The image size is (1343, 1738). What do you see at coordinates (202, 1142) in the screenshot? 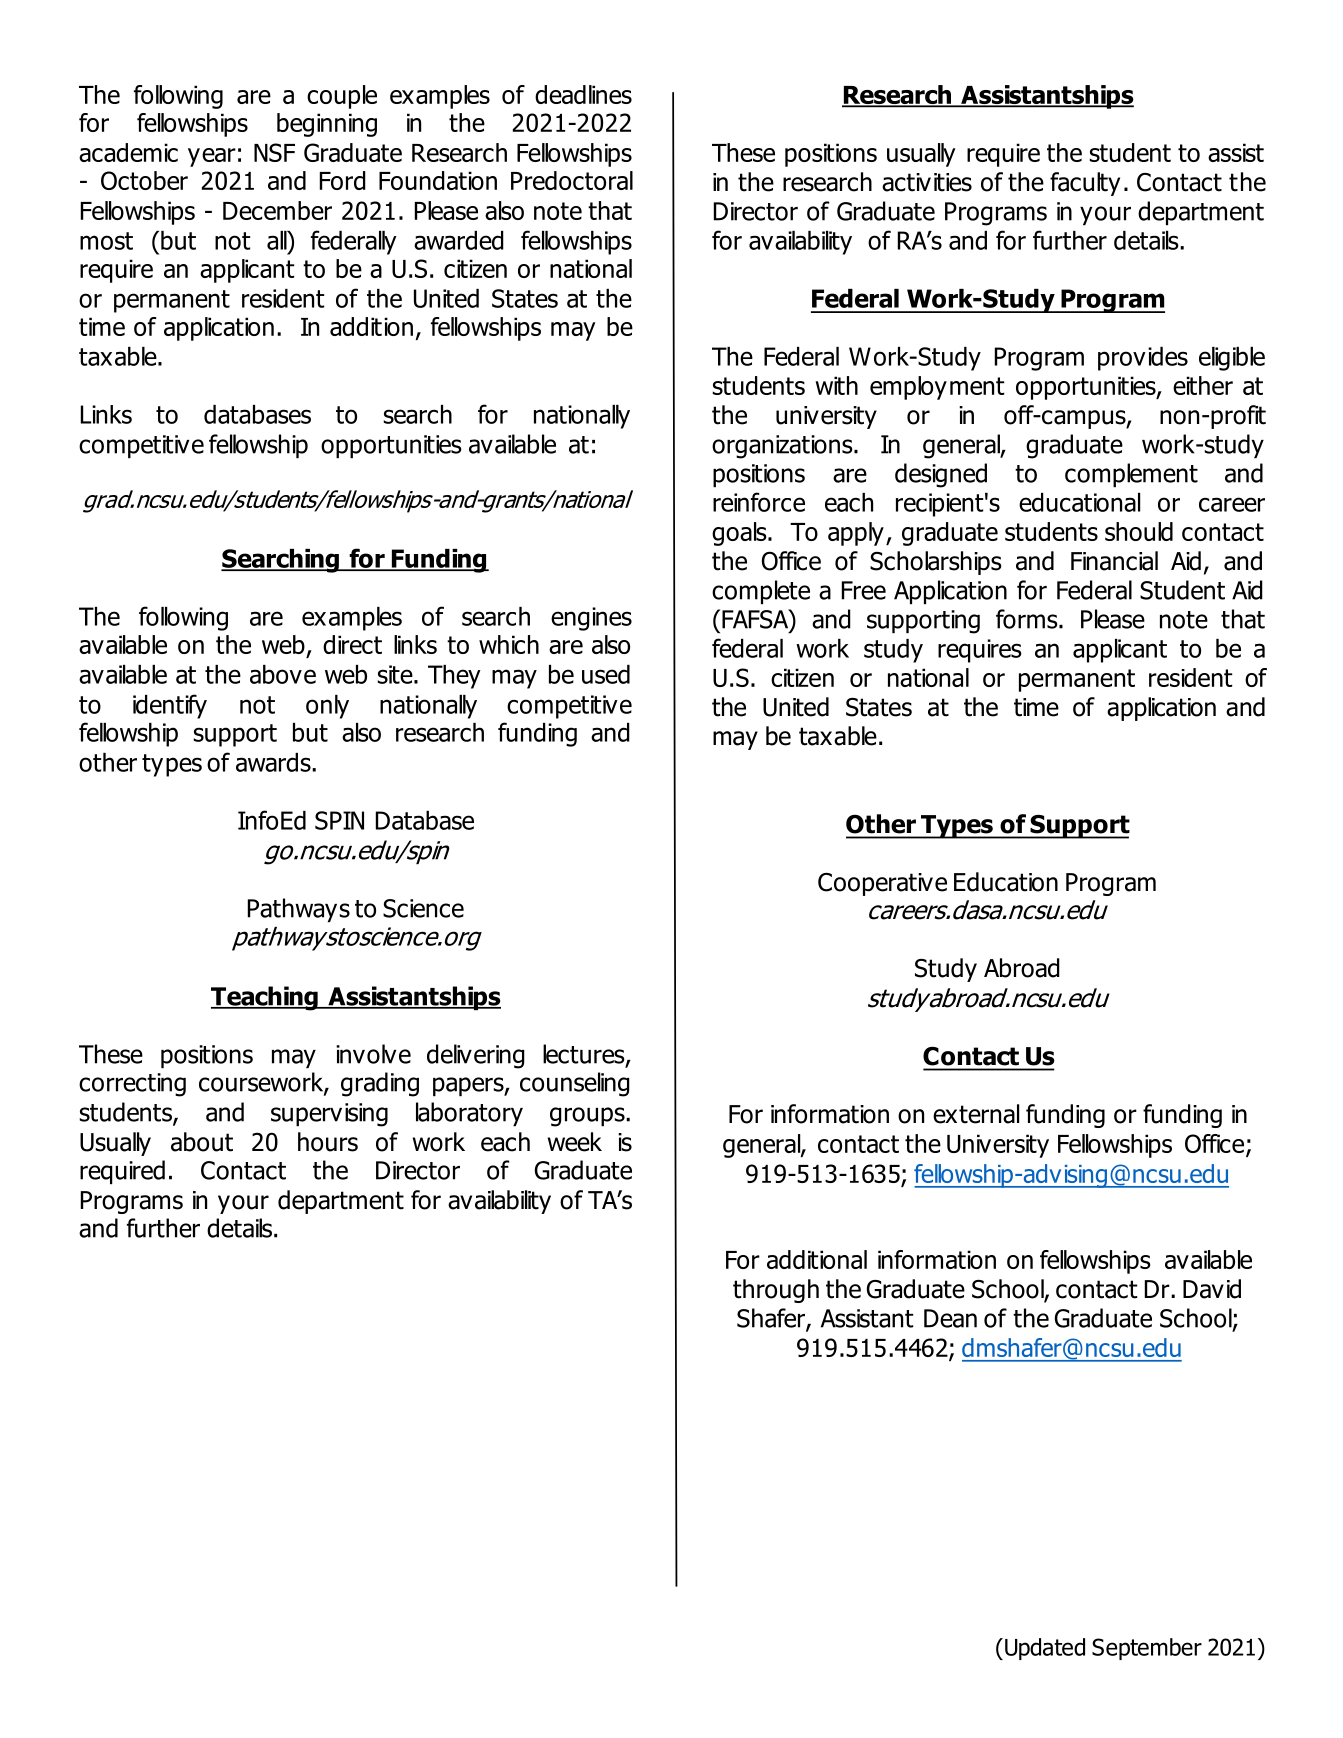
I see `about` at bounding box center [202, 1142].
